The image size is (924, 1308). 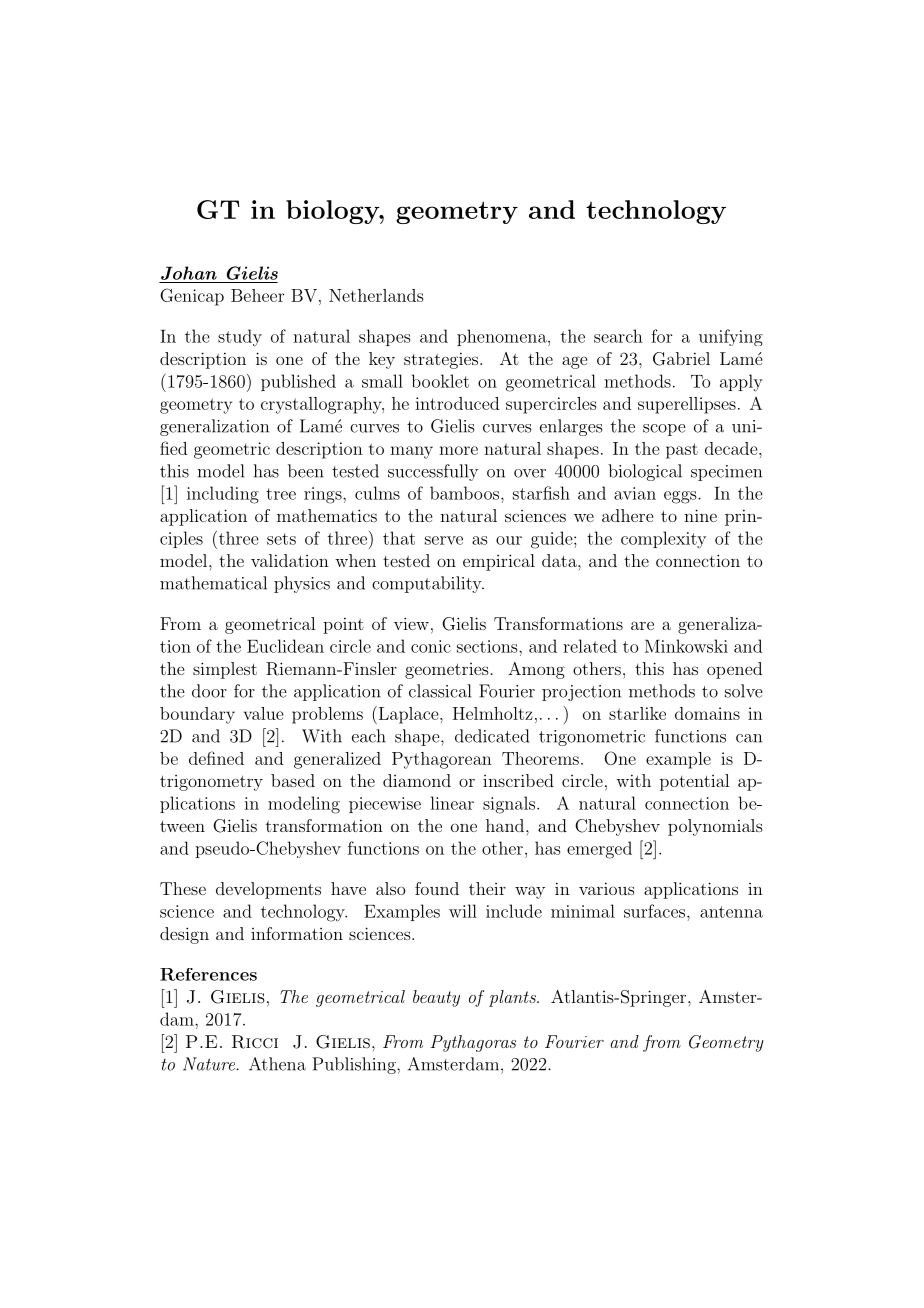 What do you see at coordinates (444, 540) in the image?
I see `serve` at bounding box center [444, 540].
